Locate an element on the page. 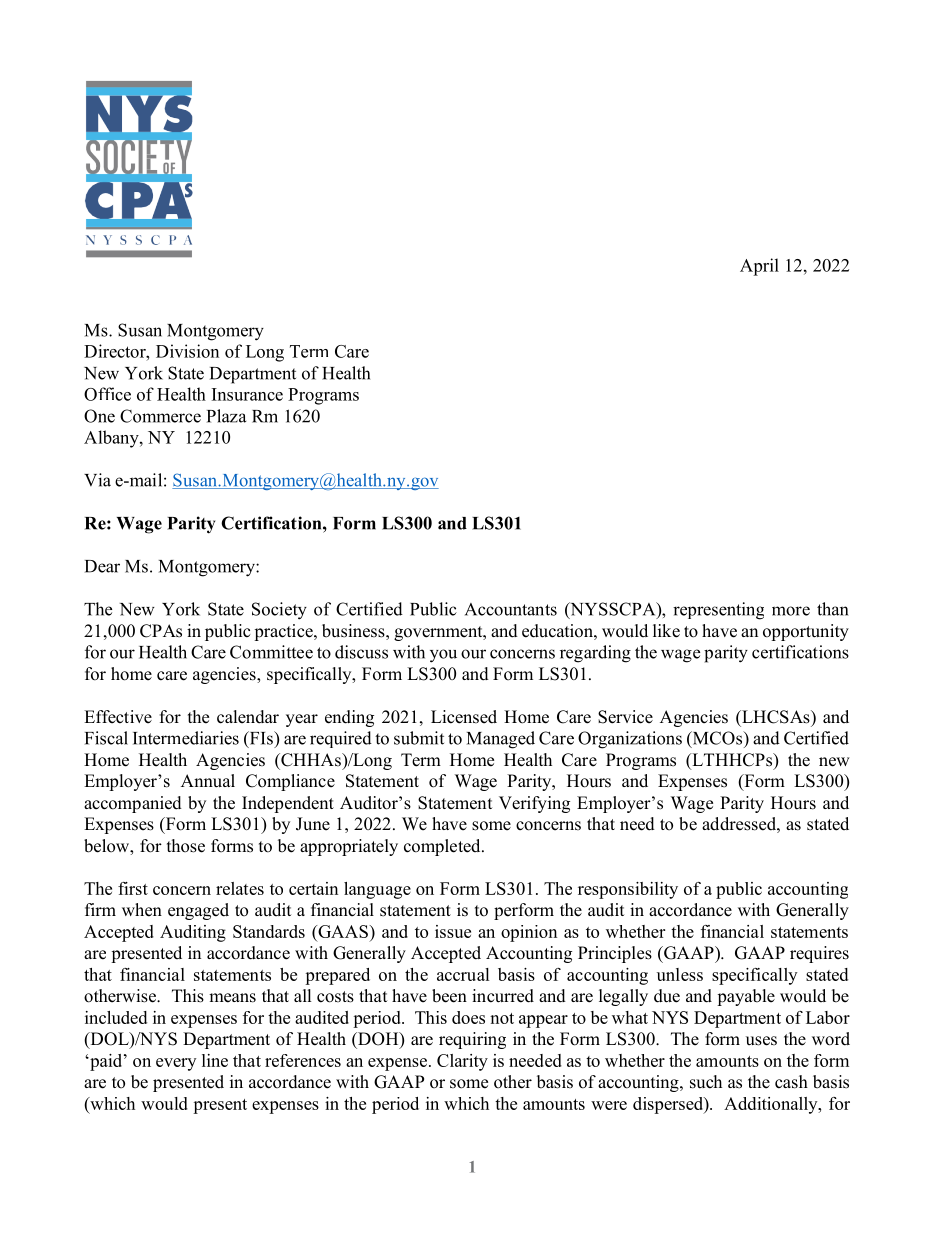 The height and width of the image is (1233, 952). Insurance is located at coordinates (247, 394).
